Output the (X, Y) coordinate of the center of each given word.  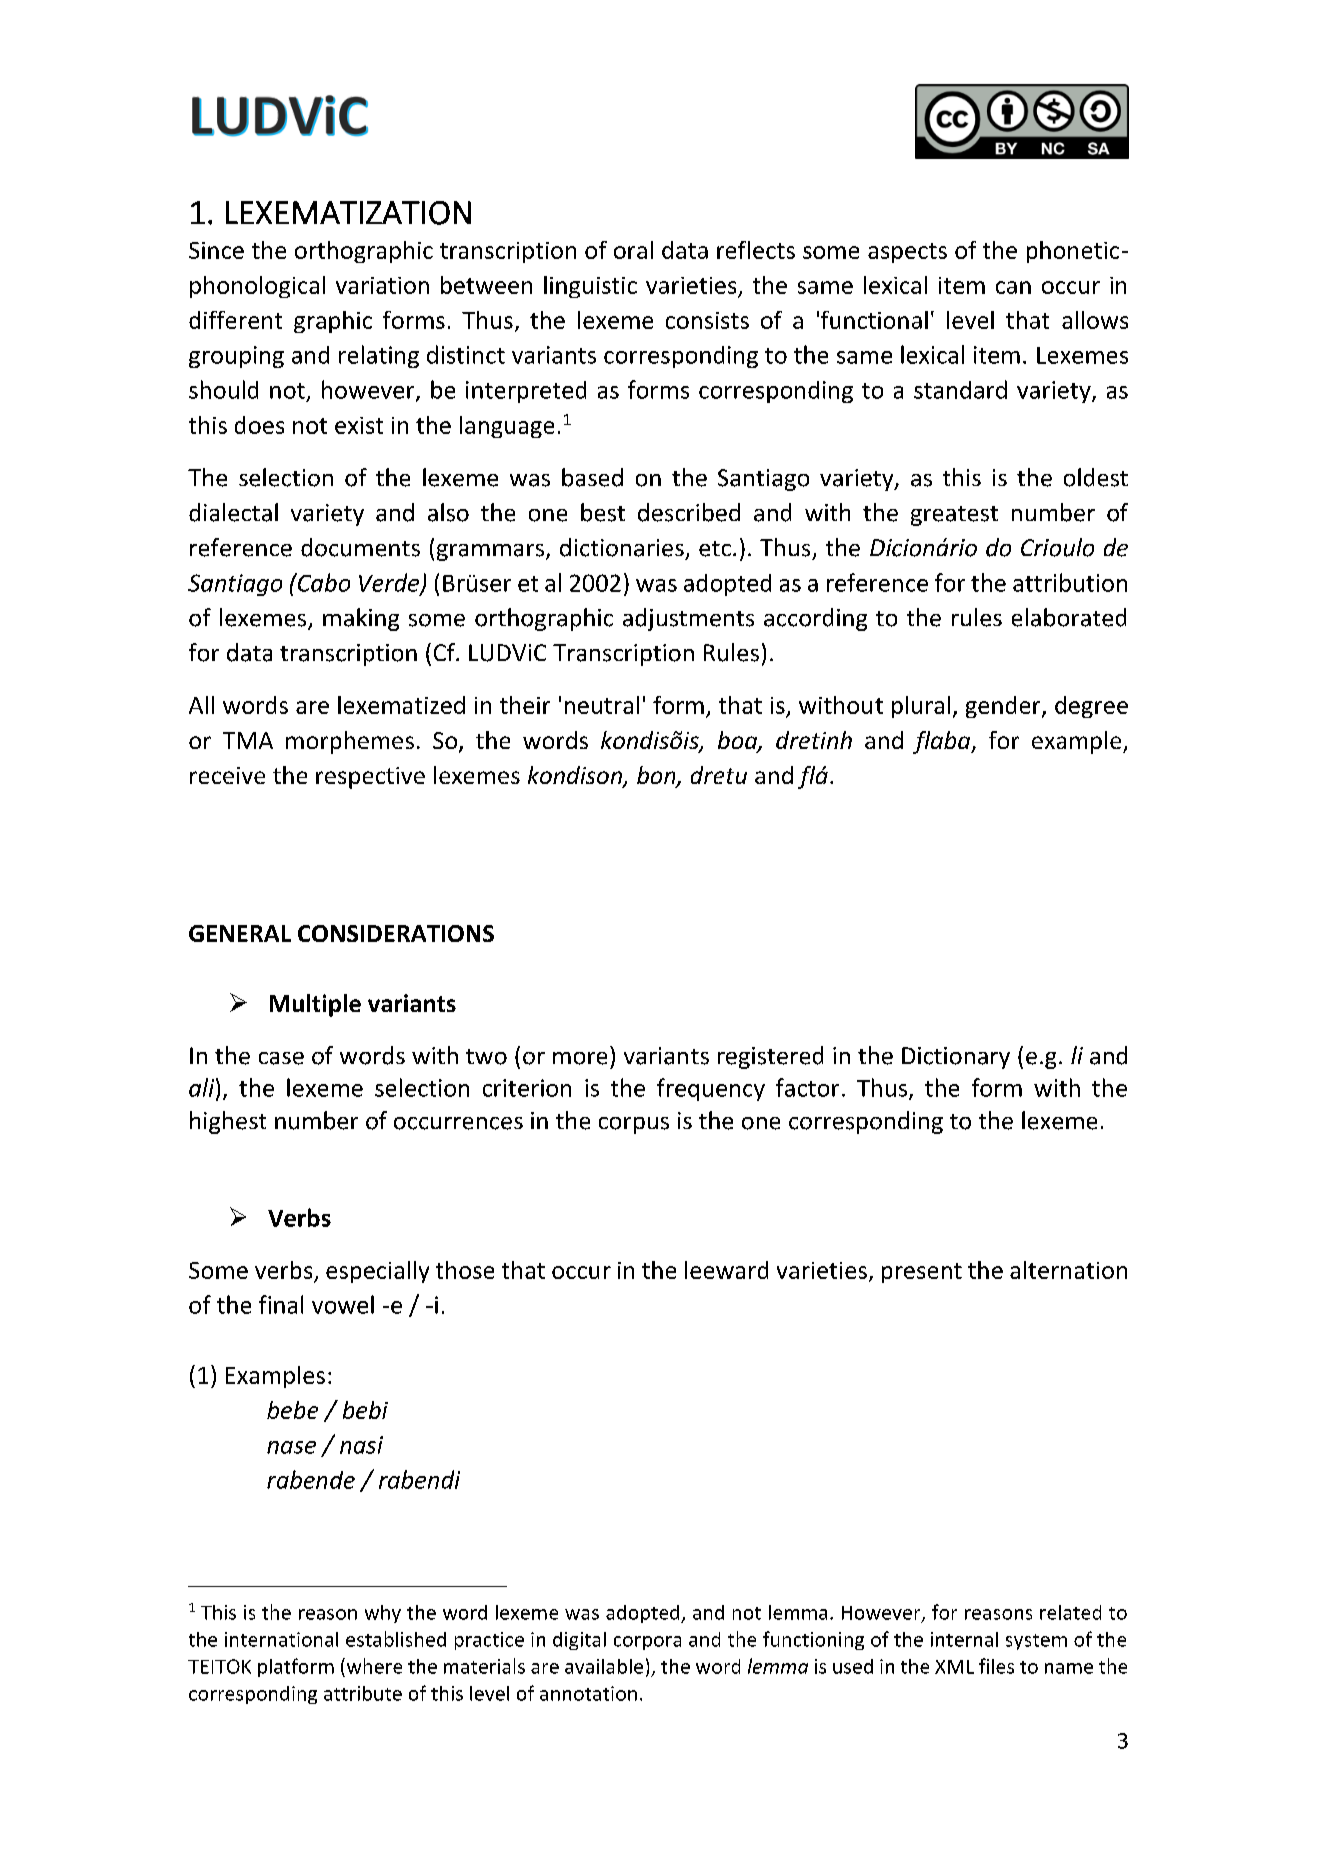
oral (633, 250)
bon (657, 776)
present (922, 1273)
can (1013, 287)
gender (1004, 707)
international (281, 1639)
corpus (634, 1125)
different (235, 320)
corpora (647, 1643)
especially (377, 1272)
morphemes (350, 742)
